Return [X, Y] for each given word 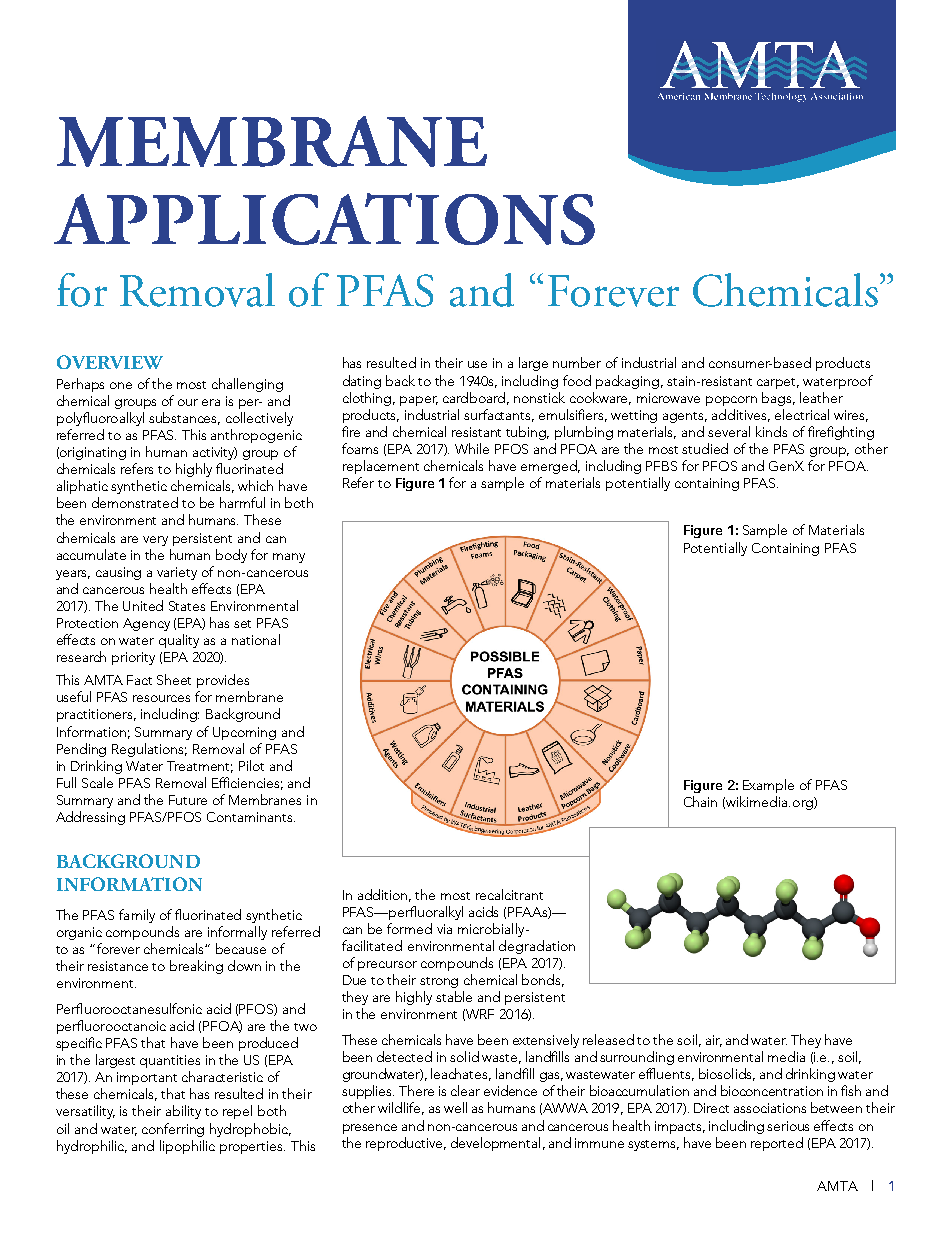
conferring [173, 1130]
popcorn [731, 401]
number [577, 362]
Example [768, 786]
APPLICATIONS [324, 219]
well [455, 1107]
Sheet [174, 679]
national [256, 639]
